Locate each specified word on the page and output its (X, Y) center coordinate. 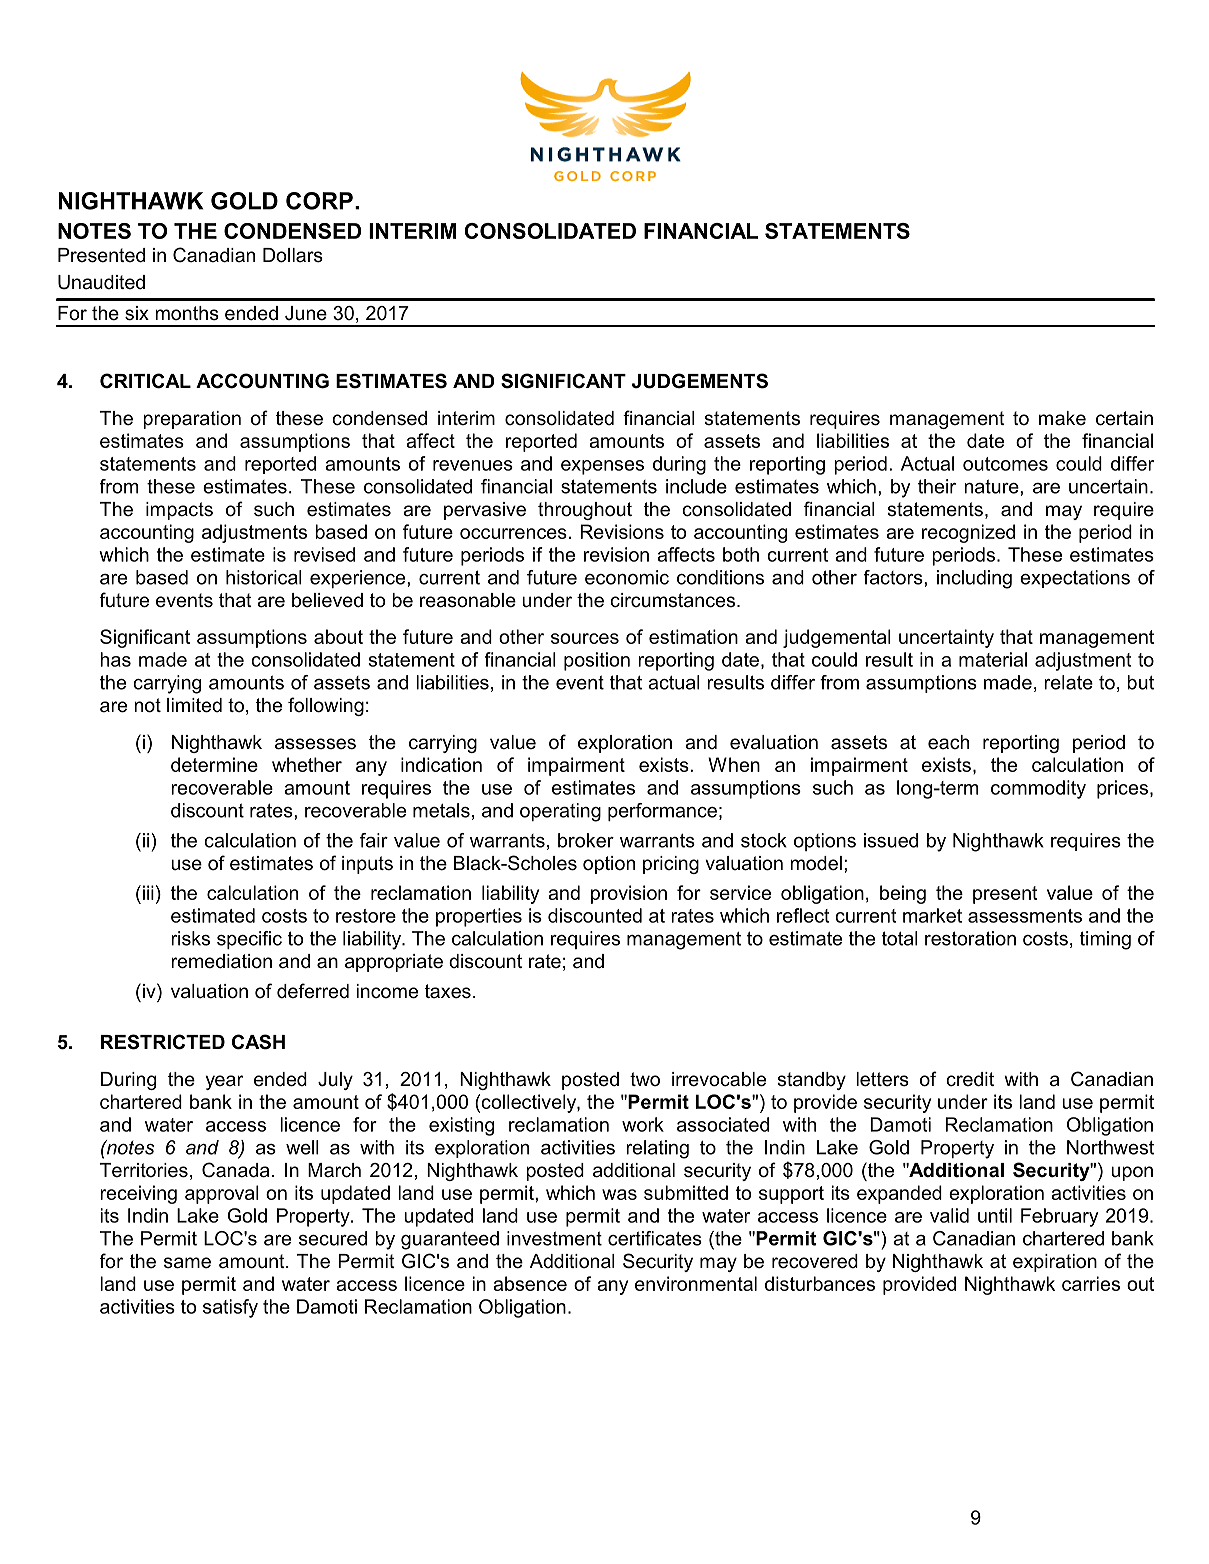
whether (307, 764)
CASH (258, 1042)
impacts (179, 511)
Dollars (293, 255)
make (1062, 418)
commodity (1038, 789)
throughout (585, 511)
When (734, 764)
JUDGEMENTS (700, 381)
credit (970, 1079)
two (645, 1079)
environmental (696, 1283)
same (187, 1263)
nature (992, 486)
